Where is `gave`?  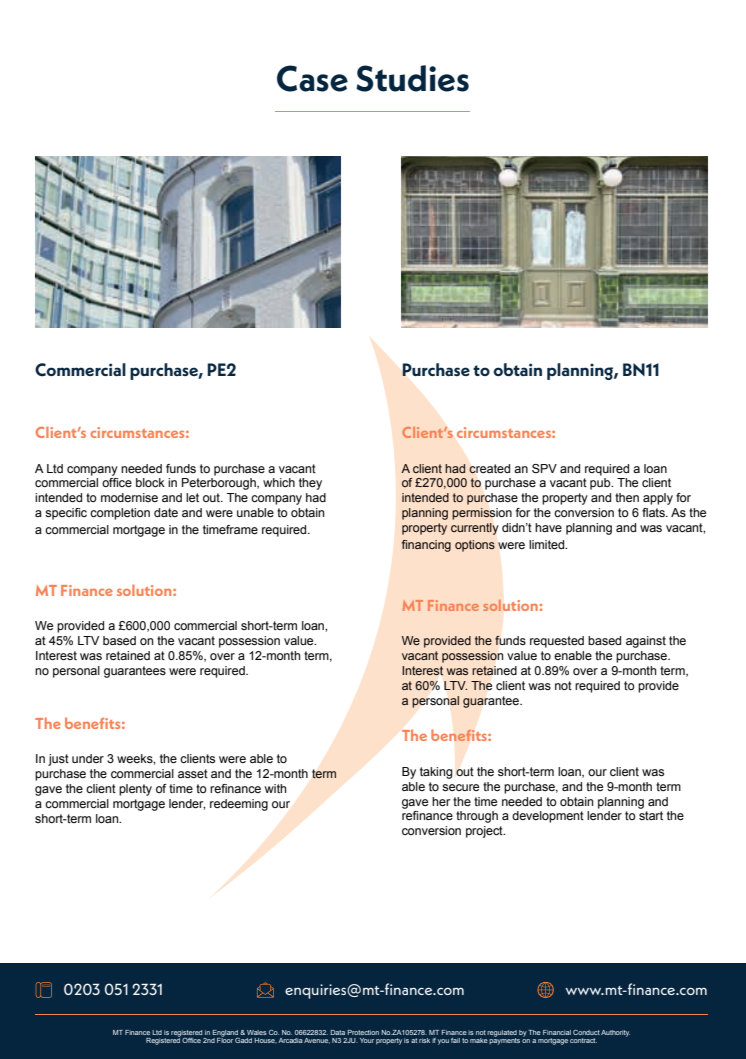 gave is located at coordinates (415, 804).
